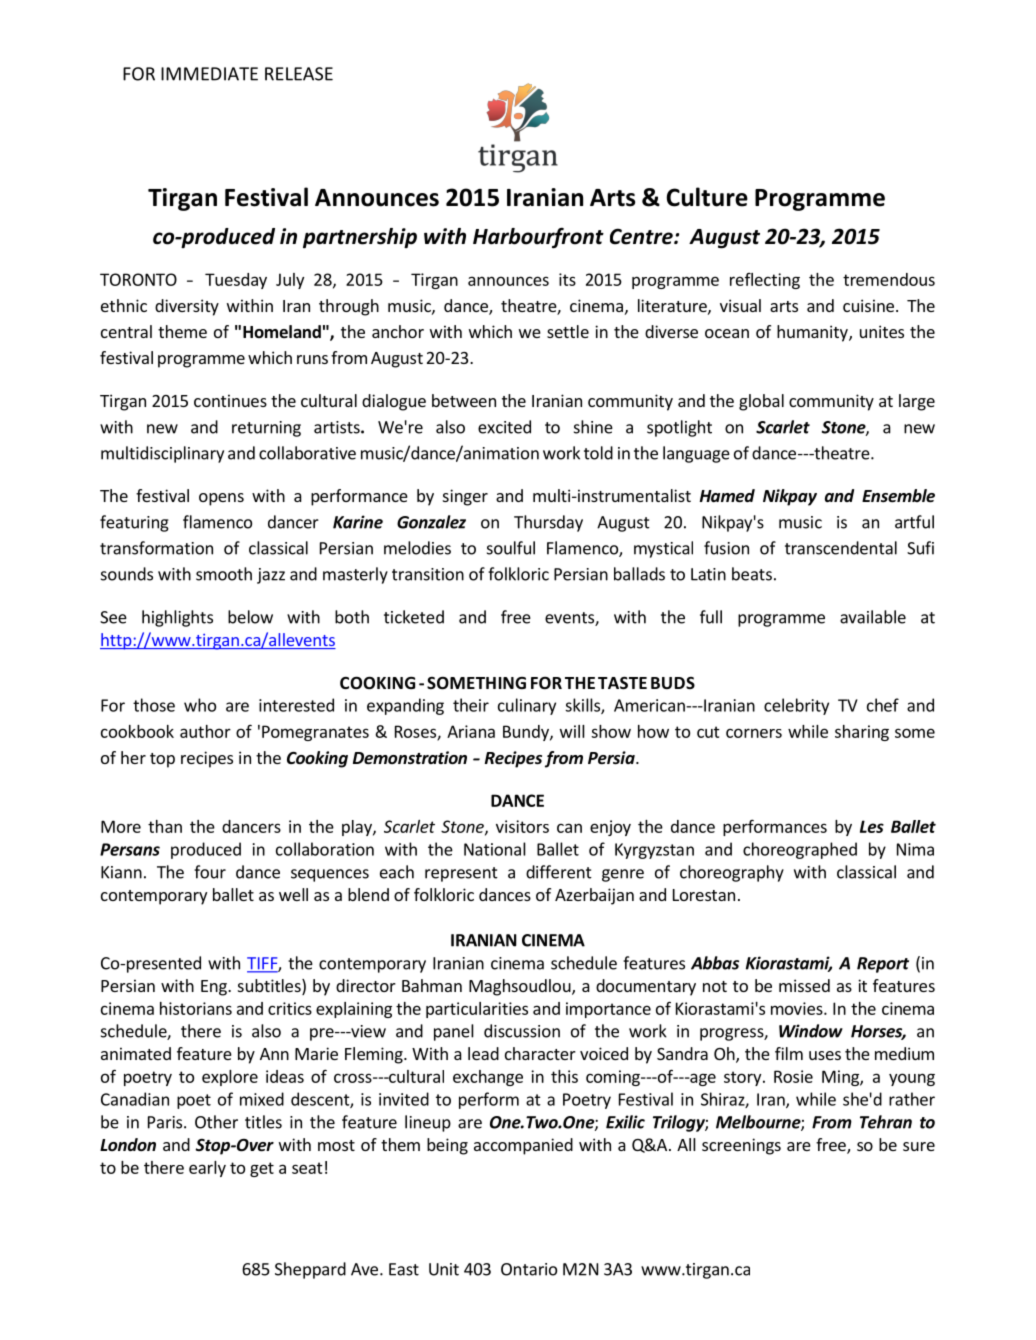 The image size is (1036, 1340). Describe the element at coordinates (465, 497) in the image. I see `singer` at that location.
